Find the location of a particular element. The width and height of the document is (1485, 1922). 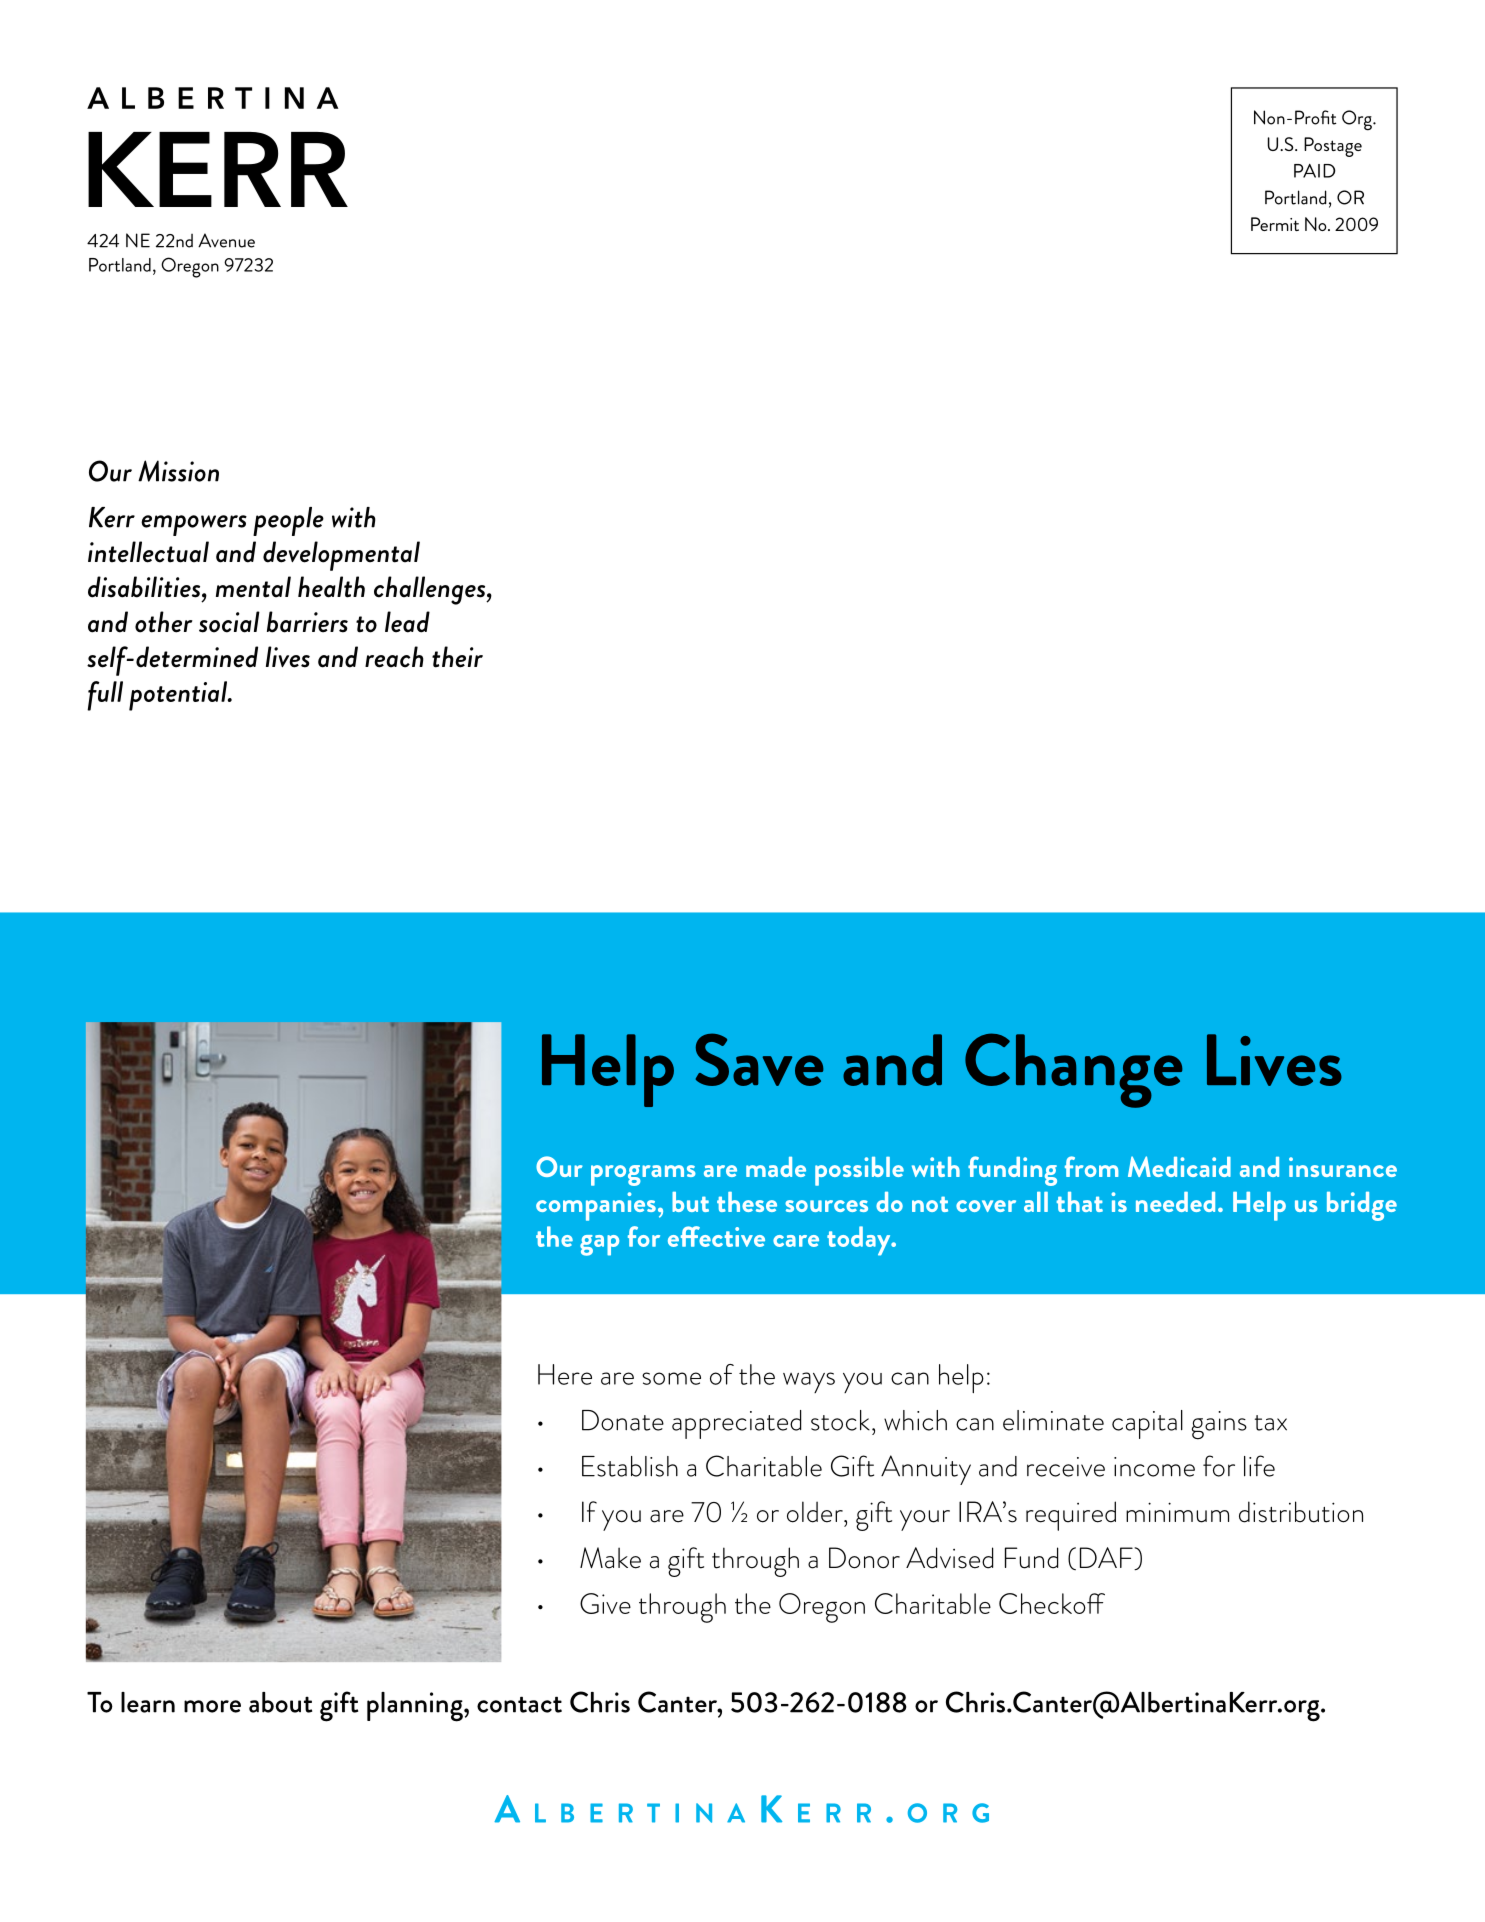

about is located at coordinates (280, 1702).
